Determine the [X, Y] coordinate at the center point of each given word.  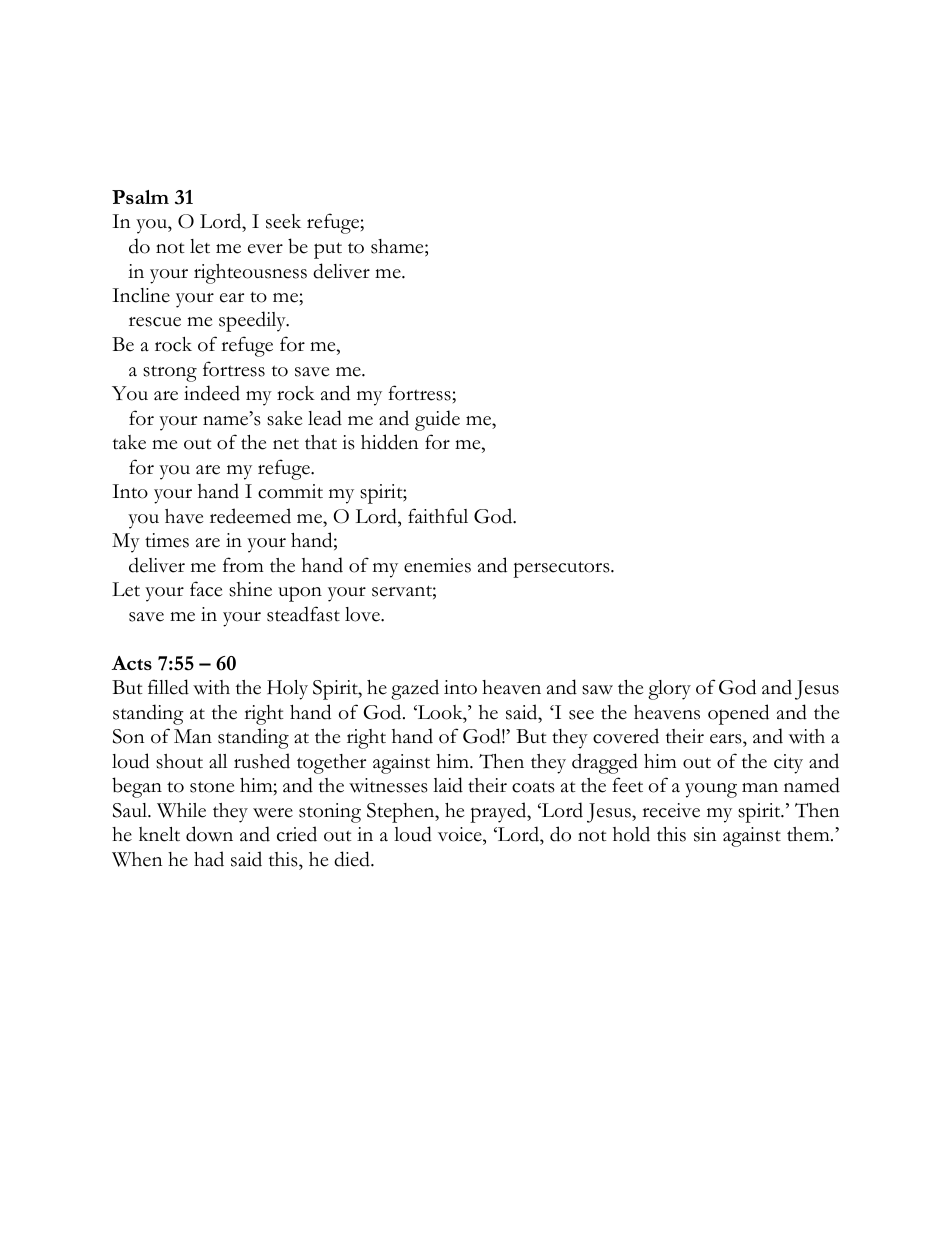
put [328, 250]
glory [669, 690]
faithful [438, 516]
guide [437, 420]
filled [168, 687]
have [184, 516]
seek [283, 221]
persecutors [562, 569]
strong [170, 373]
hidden [389, 442]
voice [461, 836]
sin [705, 834]
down [209, 834]
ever [265, 249]
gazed [415, 689]
